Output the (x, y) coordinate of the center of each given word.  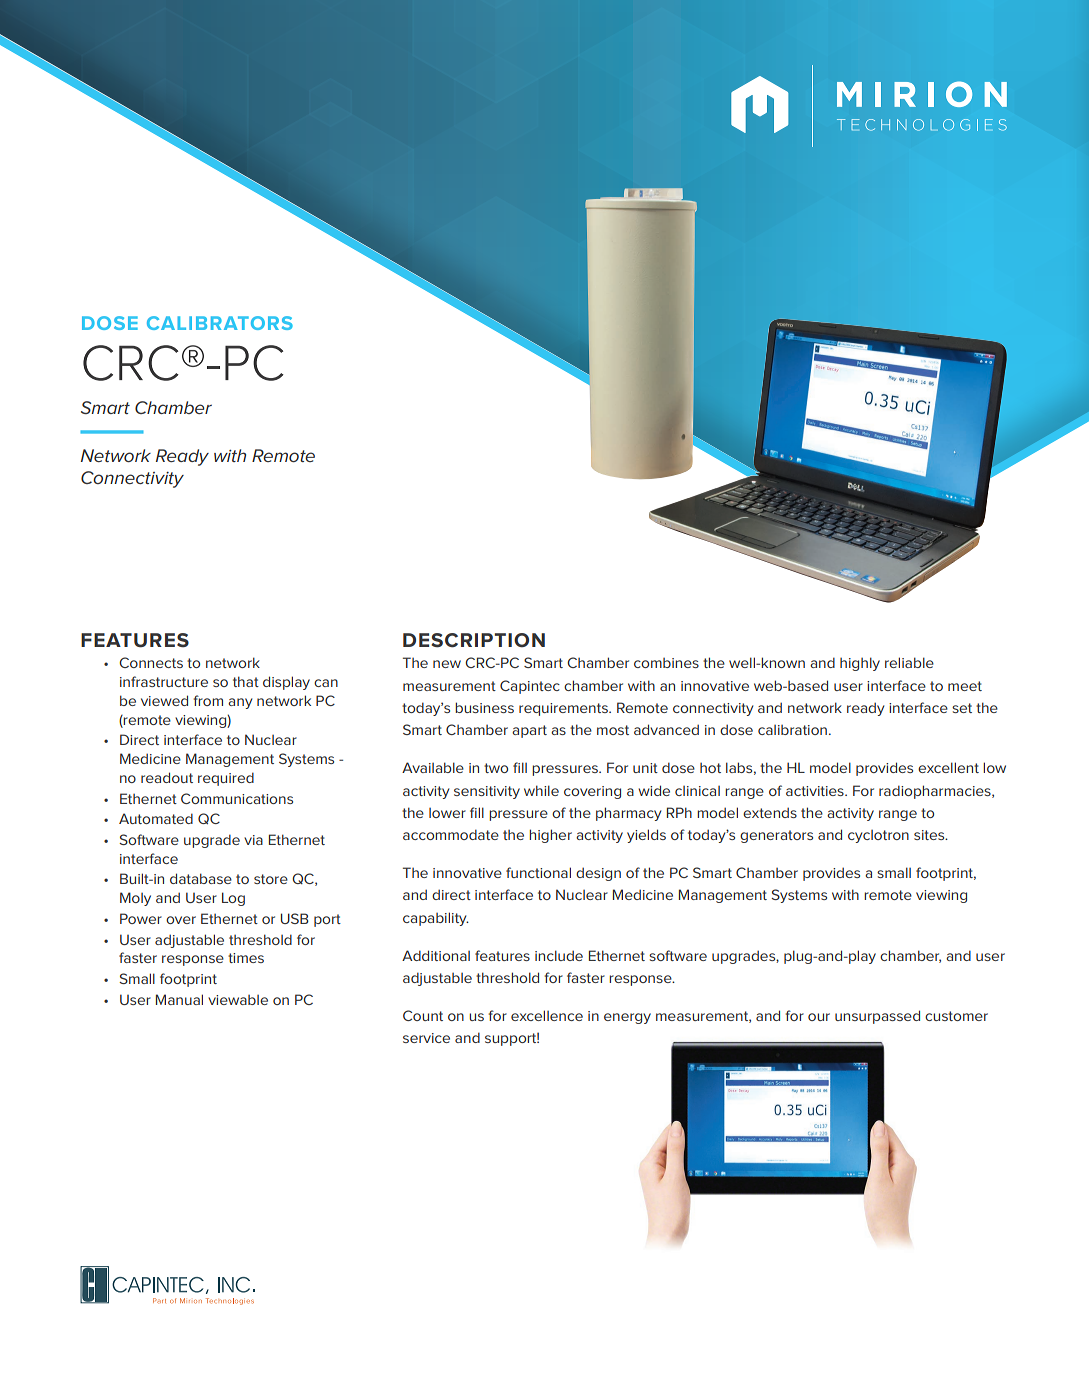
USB (295, 918)
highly (860, 664)
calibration (792, 730)
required (226, 779)
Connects (151, 662)
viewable (238, 1000)
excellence (547, 1015)
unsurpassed (877, 1017)
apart (529, 731)
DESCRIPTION (474, 640)
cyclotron (878, 836)
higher (550, 836)
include (559, 955)
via (253, 840)
